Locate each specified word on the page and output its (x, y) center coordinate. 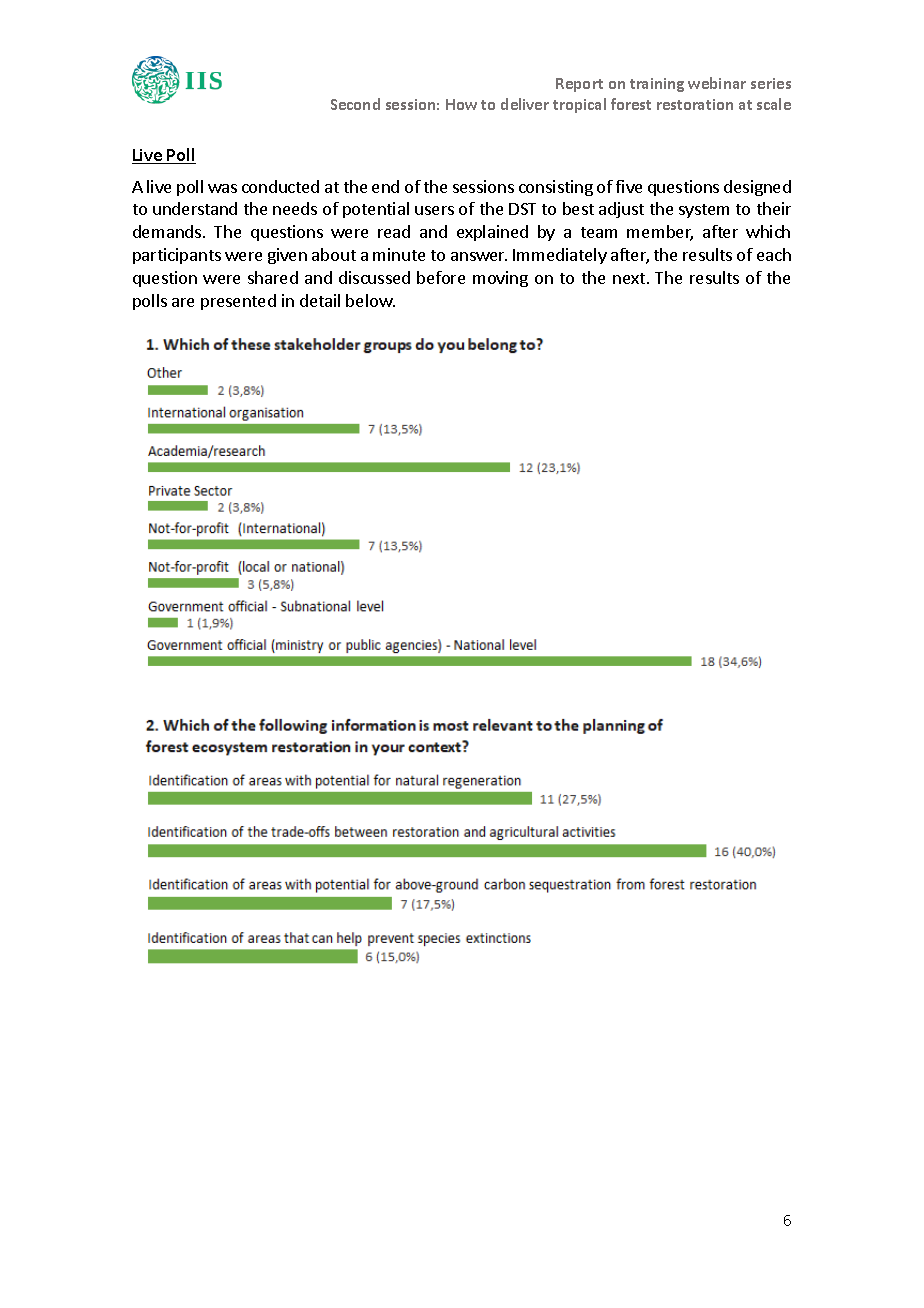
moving (500, 279)
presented (238, 302)
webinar (717, 83)
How (461, 104)
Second (355, 104)
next (629, 278)
